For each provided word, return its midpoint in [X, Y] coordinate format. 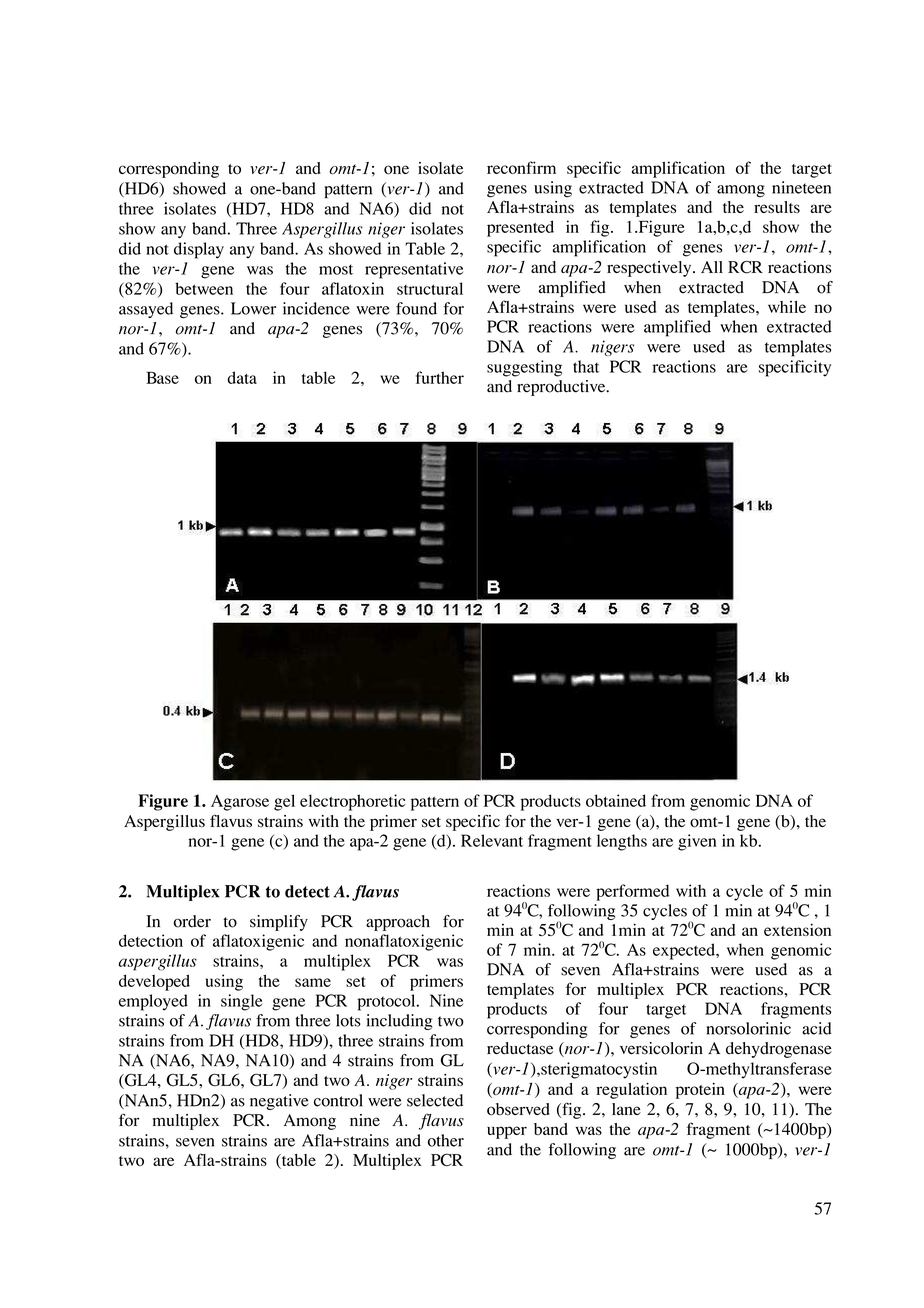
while [787, 307]
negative [279, 1102]
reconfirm [521, 167]
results [777, 207]
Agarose [240, 803]
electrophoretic [352, 802]
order [192, 921]
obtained [616, 800]
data [242, 377]
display [199, 250]
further [440, 377]
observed [518, 1109]
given [697, 842]
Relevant [492, 840]
